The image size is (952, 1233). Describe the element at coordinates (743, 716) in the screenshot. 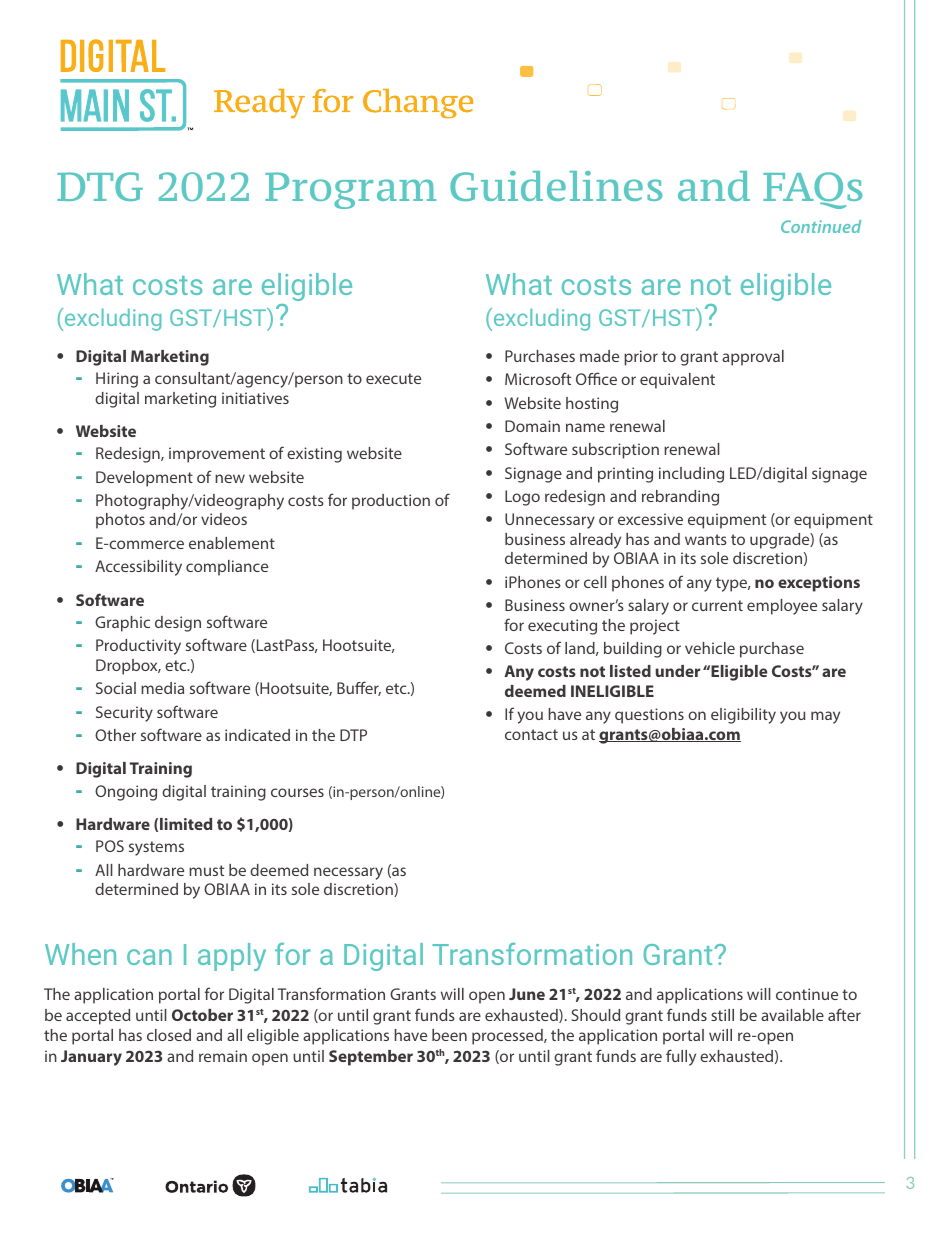

I see `eligibility` at that location.
